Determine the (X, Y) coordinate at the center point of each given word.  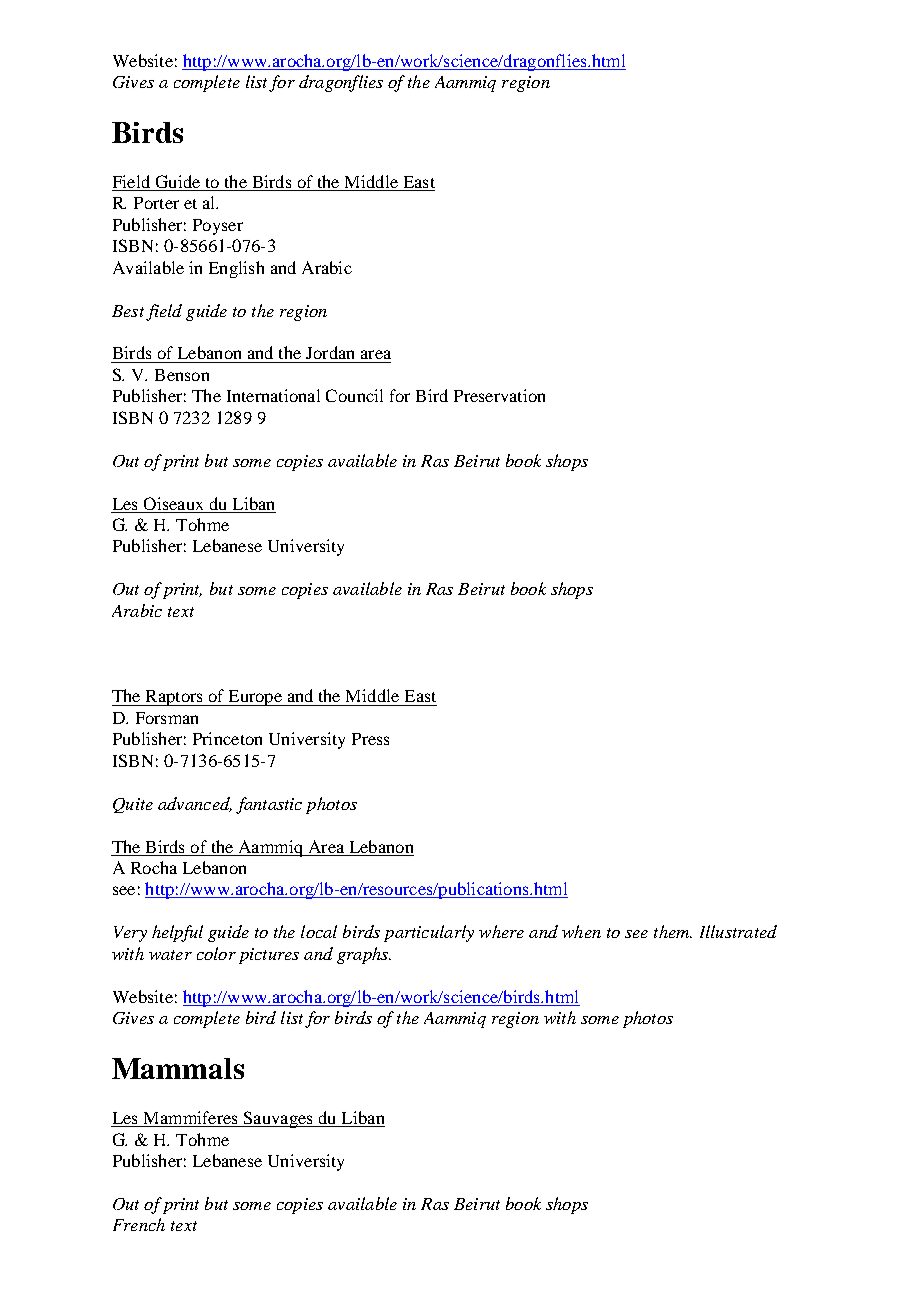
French (139, 1224)
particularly (429, 933)
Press (370, 739)
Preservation (499, 395)
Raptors (174, 698)
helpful (177, 933)
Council (354, 395)
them (673, 931)
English (236, 269)
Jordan (330, 352)
